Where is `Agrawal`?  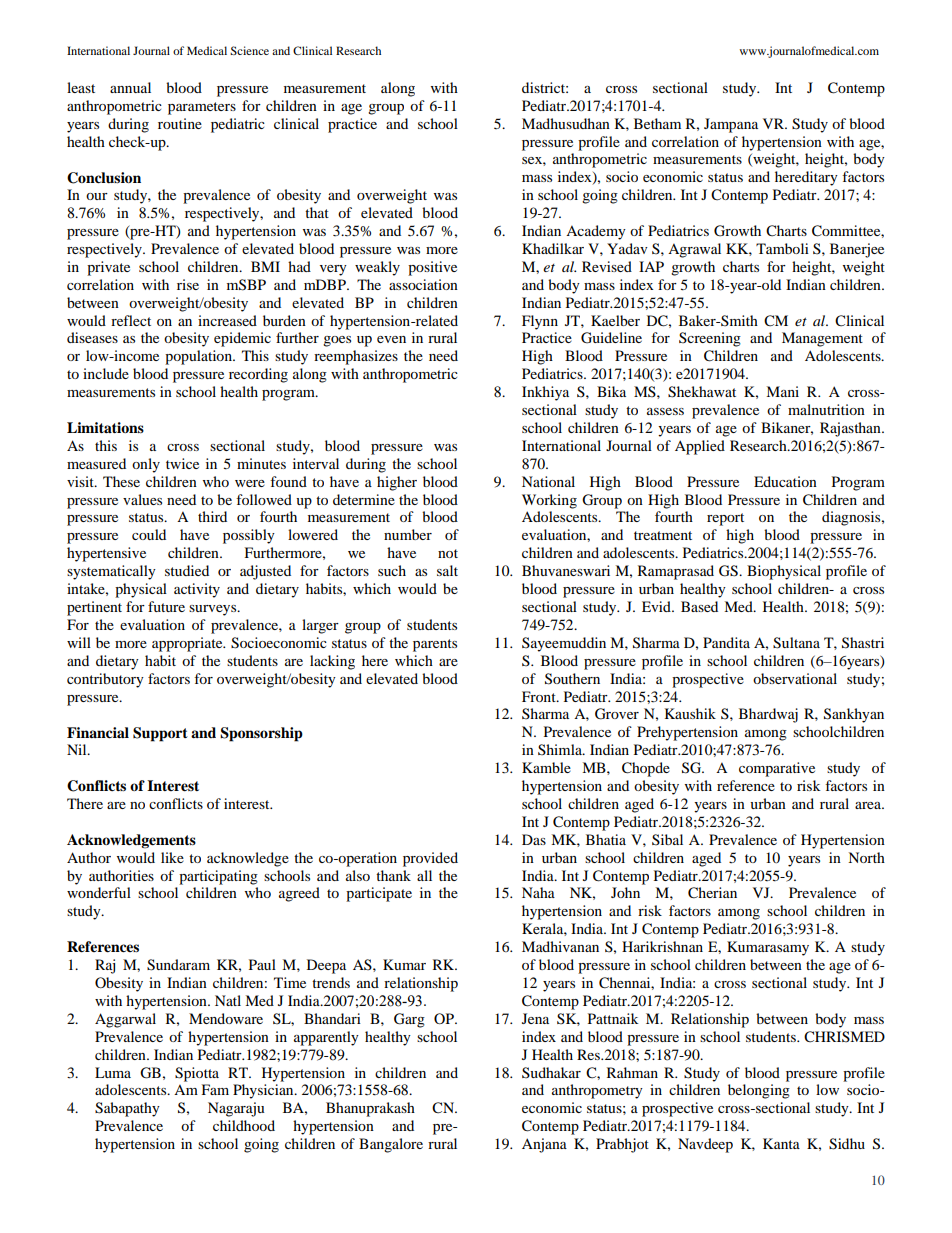
Agrawal is located at coordinates (694, 250).
